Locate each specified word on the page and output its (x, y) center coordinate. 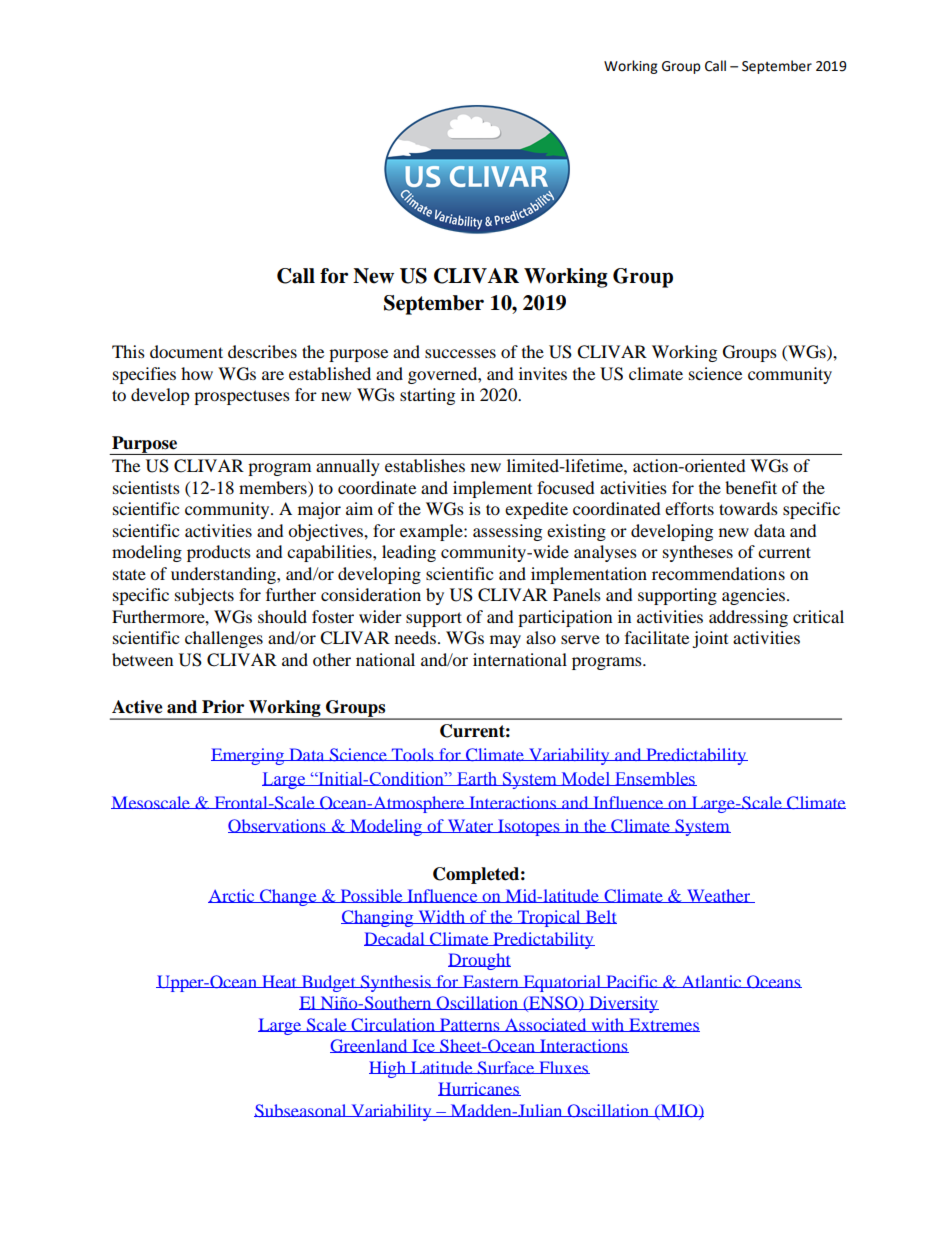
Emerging (248, 756)
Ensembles (655, 779)
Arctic (232, 896)
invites (543, 373)
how (197, 373)
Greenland (370, 1046)
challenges (224, 639)
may (505, 641)
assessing (507, 532)
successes (460, 353)
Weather (719, 896)
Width (441, 917)
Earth (477, 779)
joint (710, 639)
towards (748, 508)
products (219, 553)
